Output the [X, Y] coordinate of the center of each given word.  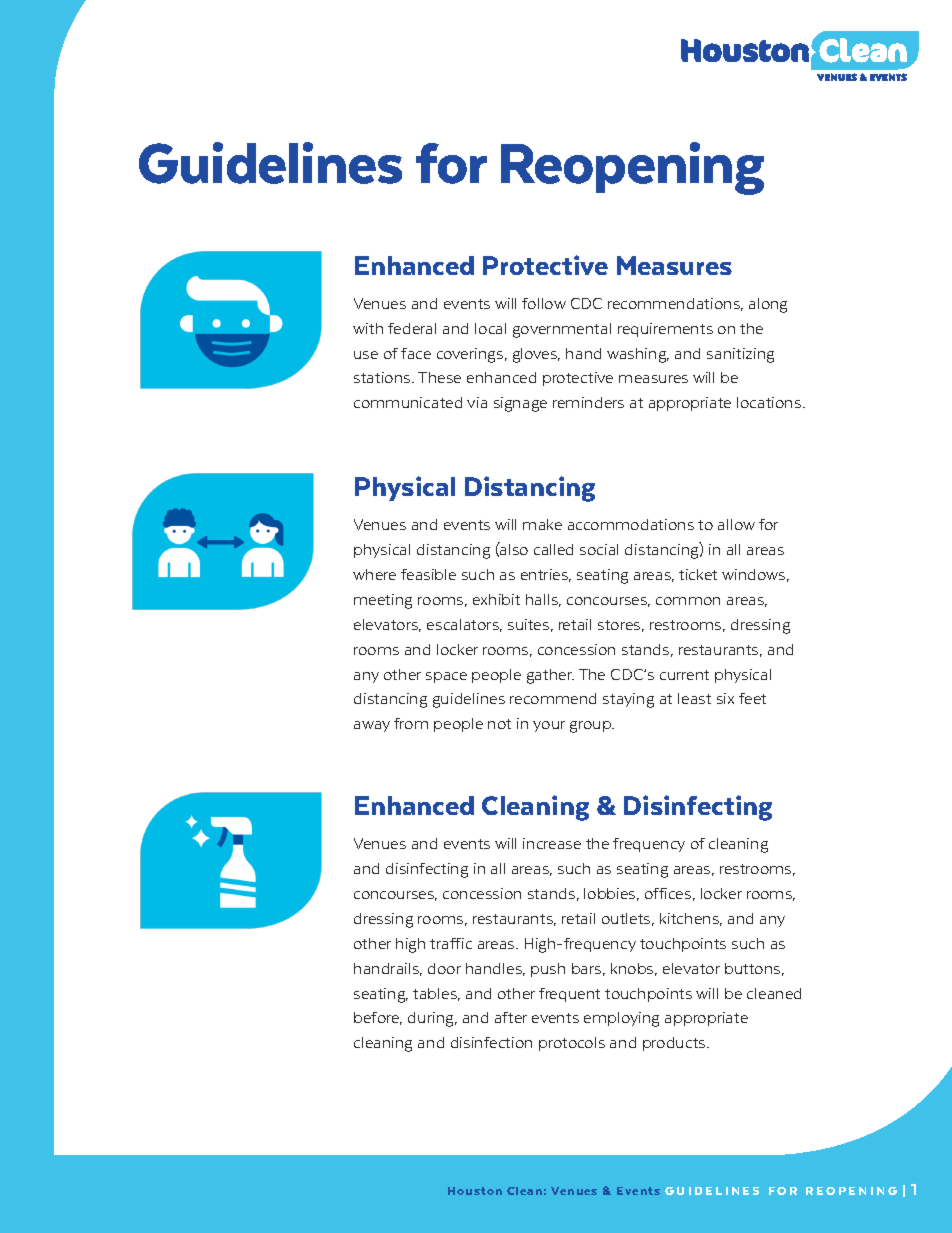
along [768, 305]
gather [550, 676]
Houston [475, 1191]
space [446, 677]
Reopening [632, 168]
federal [412, 328]
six [725, 698]
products [675, 1044]
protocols [572, 1044]
